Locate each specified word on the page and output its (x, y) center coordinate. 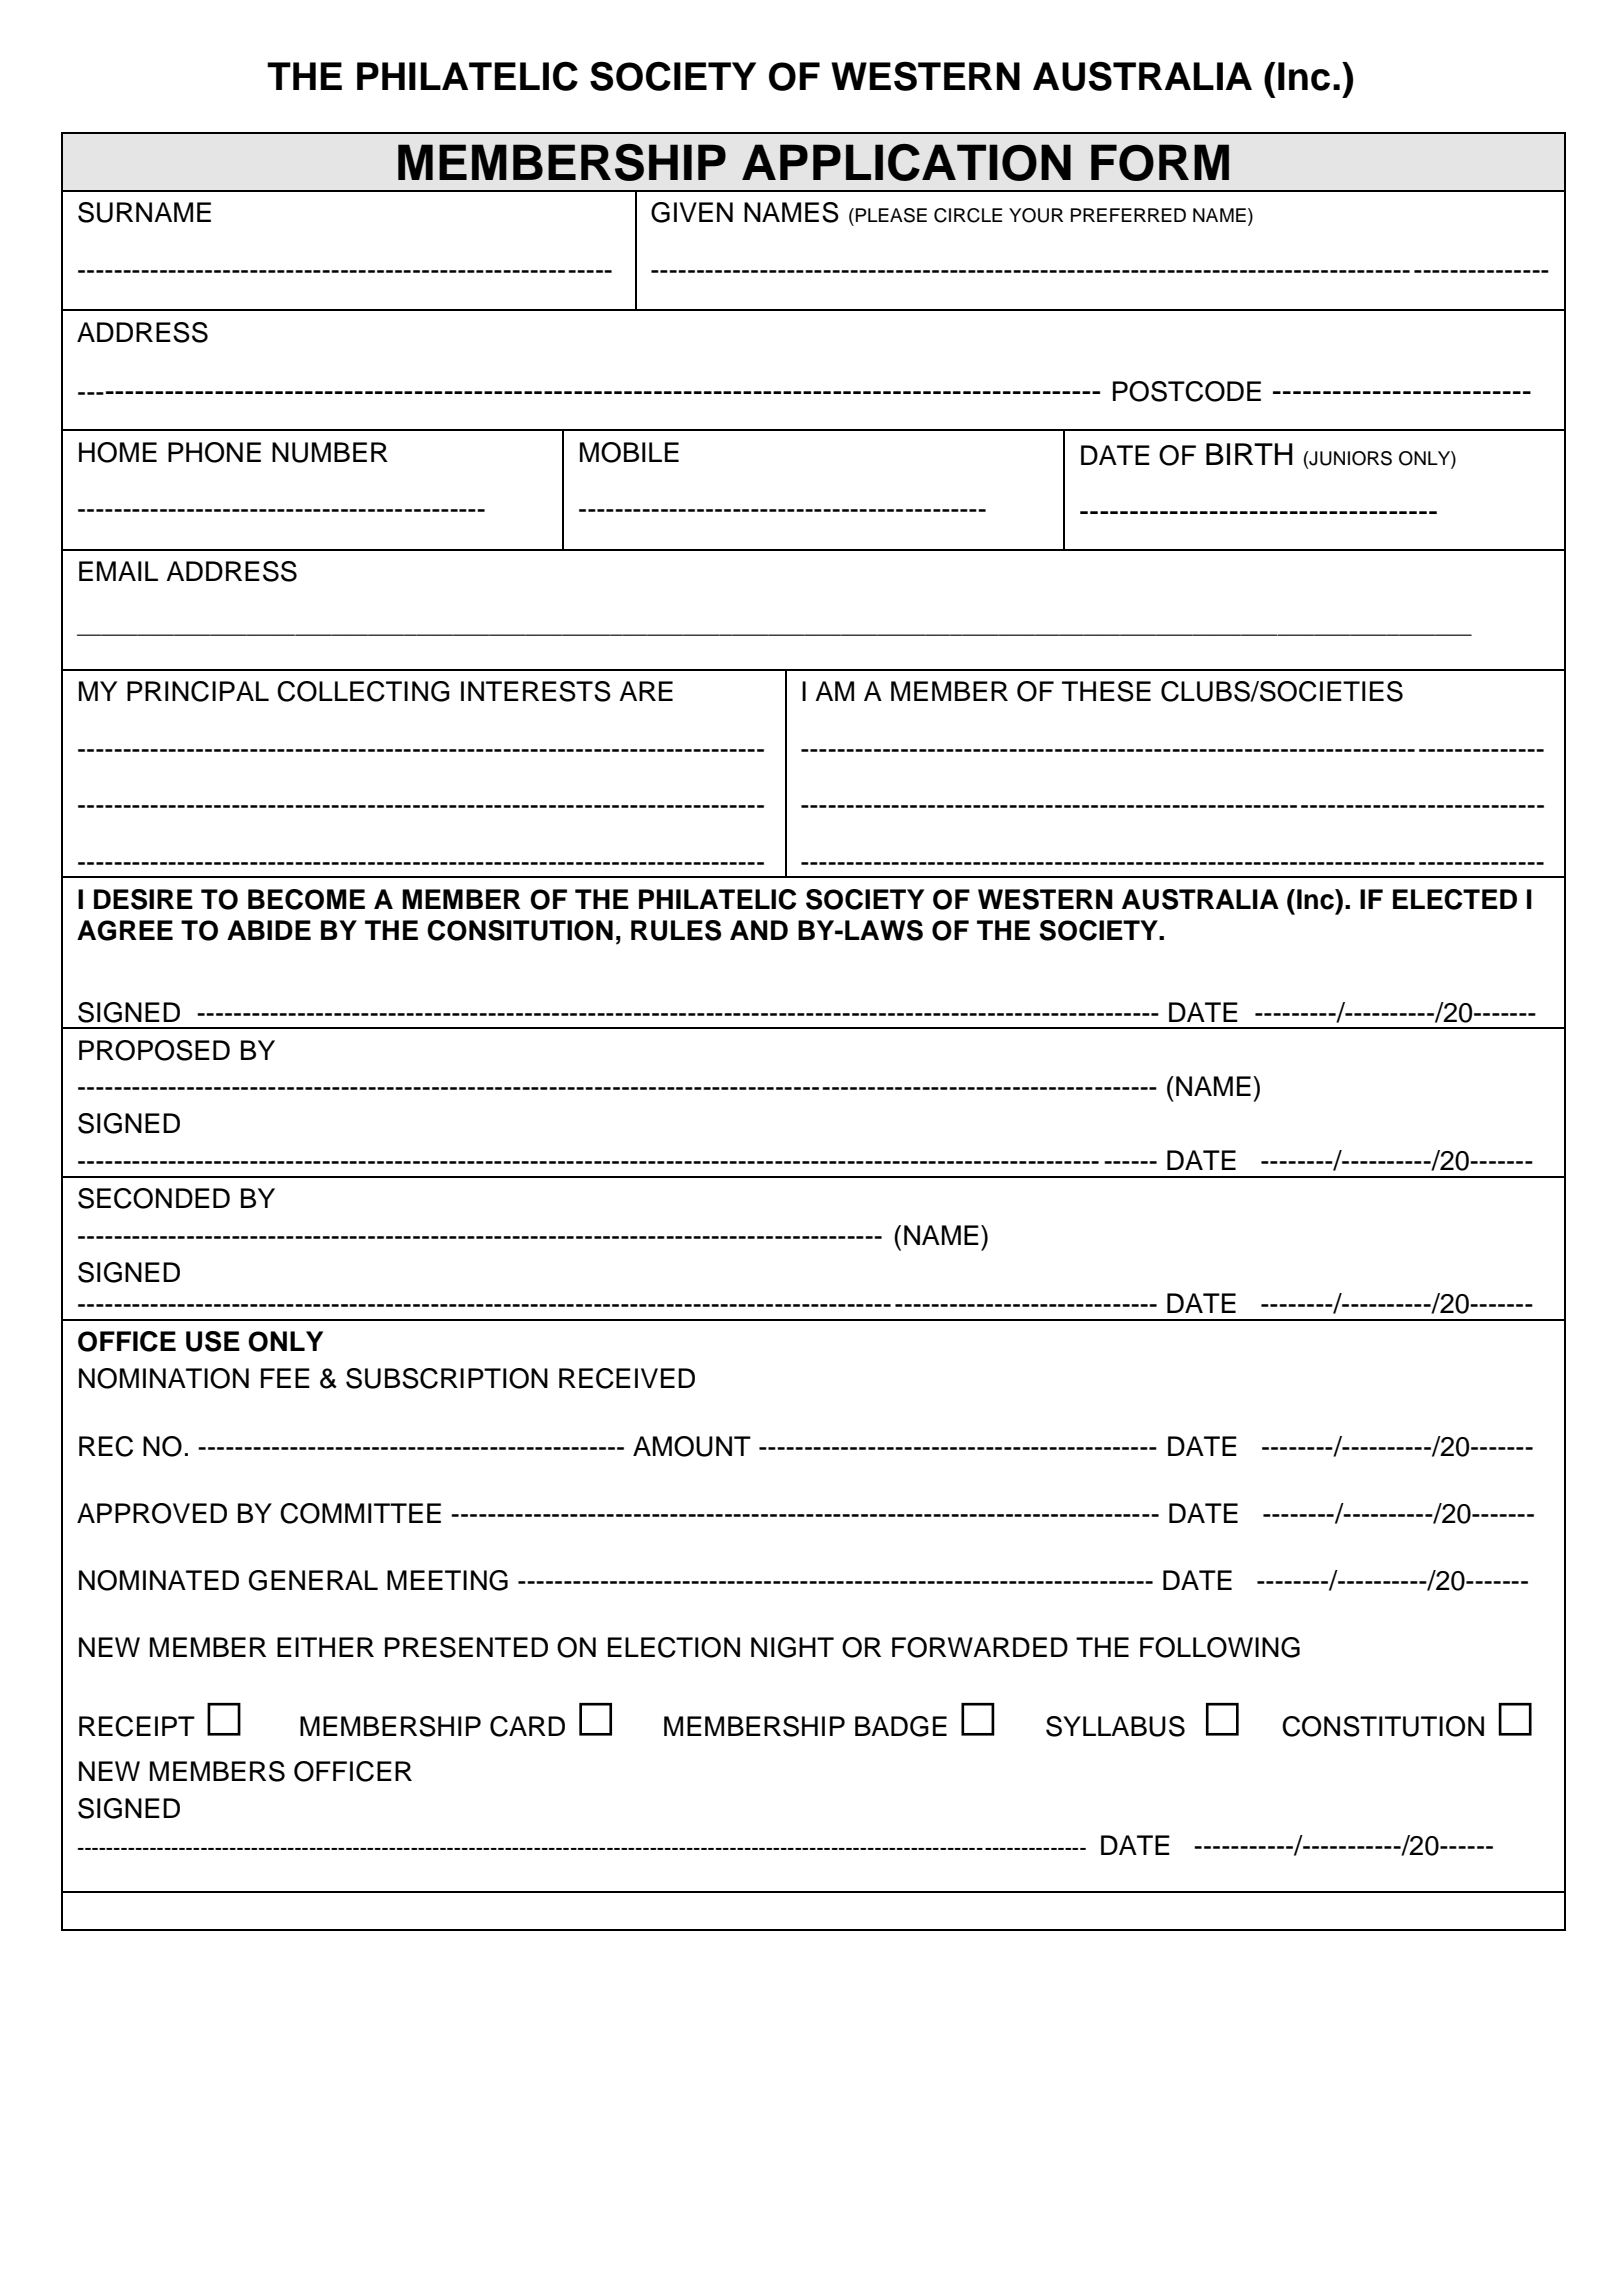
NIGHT (792, 1647)
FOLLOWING (1220, 1647)
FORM (1160, 162)
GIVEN (692, 212)
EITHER (325, 1647)
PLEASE (891, 215)
